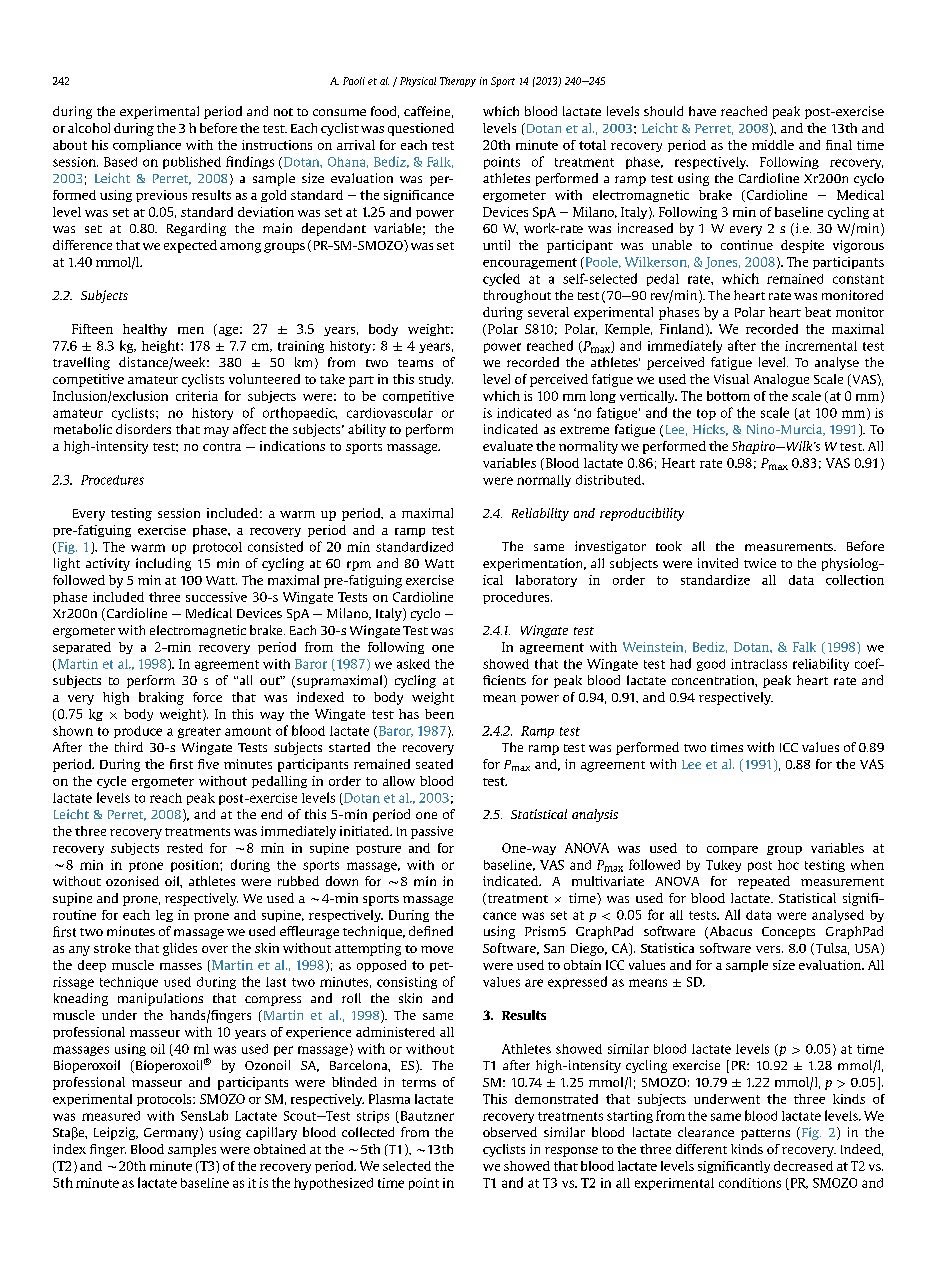  What do you see at coordinates (510, 1132) in the image?
I see `observed` at bounding box center [510, 1132].
